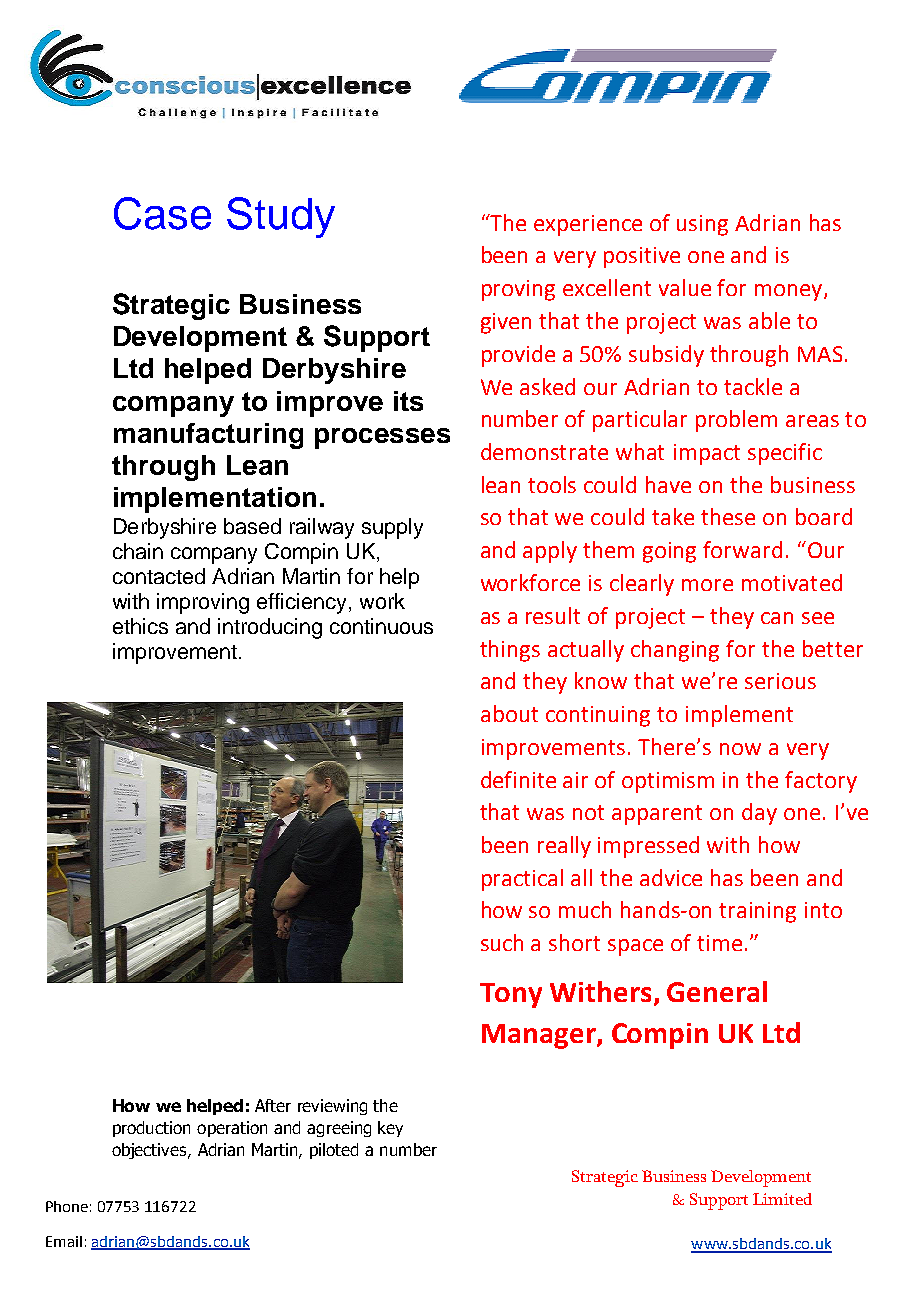 The image size is (924, 1308). I want to click on Case, so click(162, 213).
